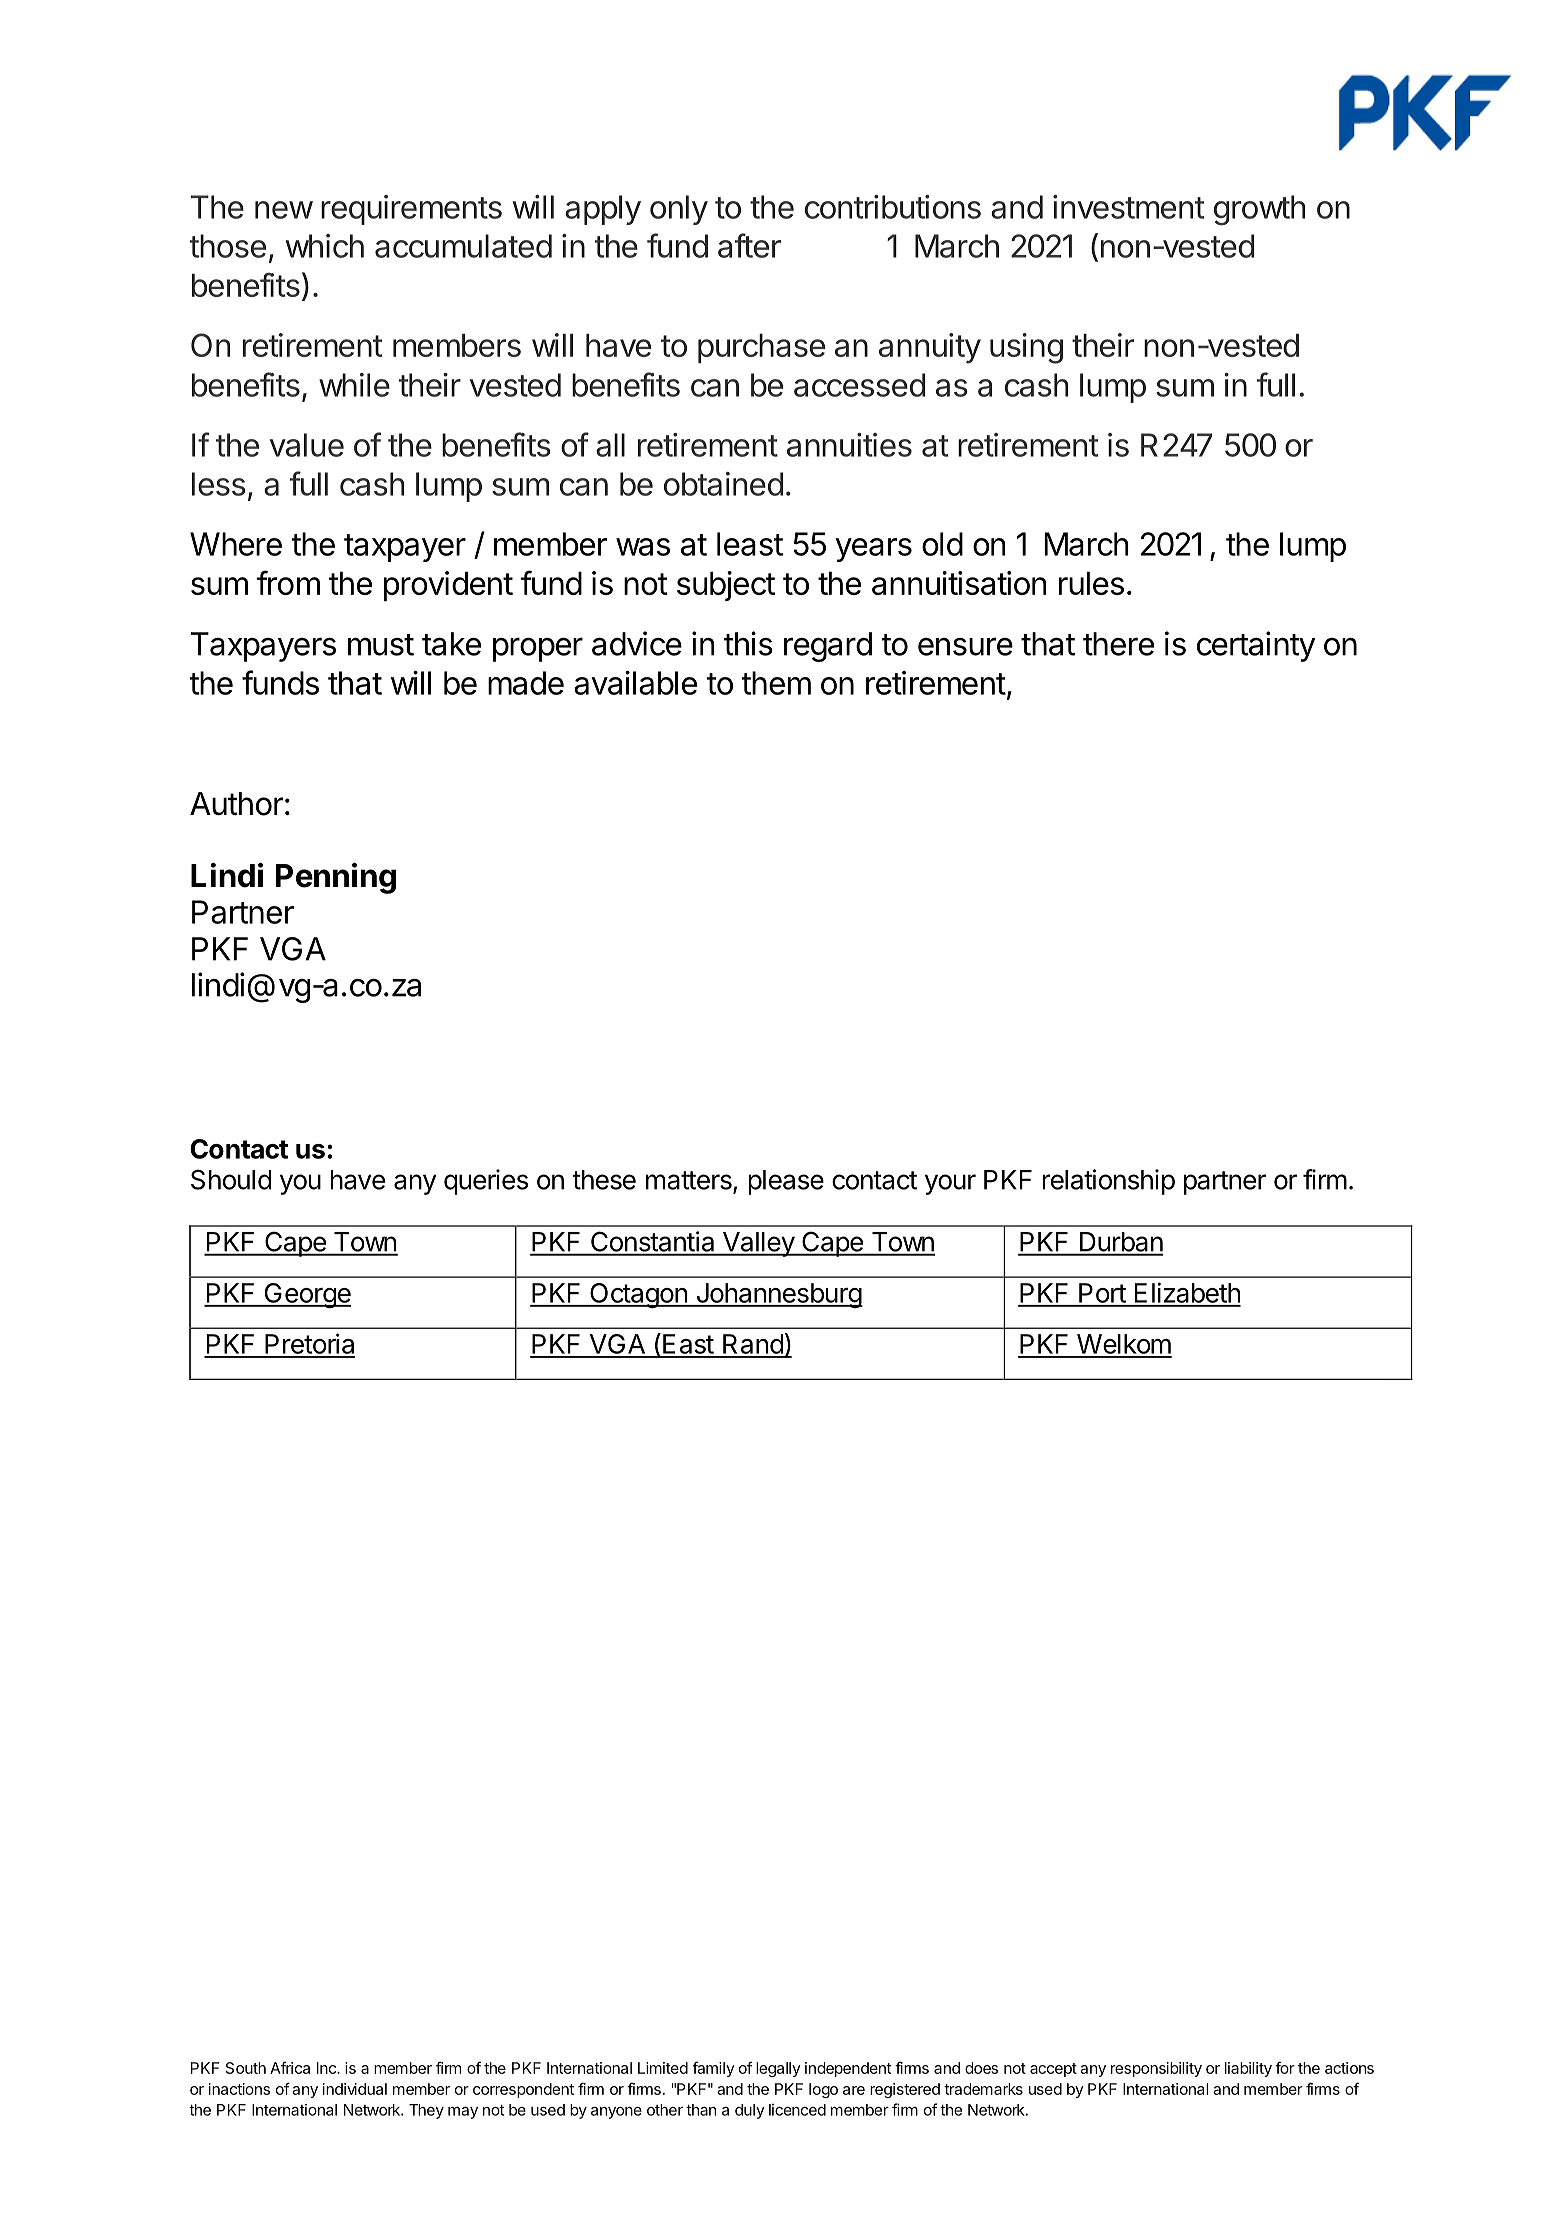 Image resolution: width=1565 pixels, height=2214 pixels. What do you see at coordinates (749, 245) in the screenshot?
I see `after` at bounding box center [749, 245].
